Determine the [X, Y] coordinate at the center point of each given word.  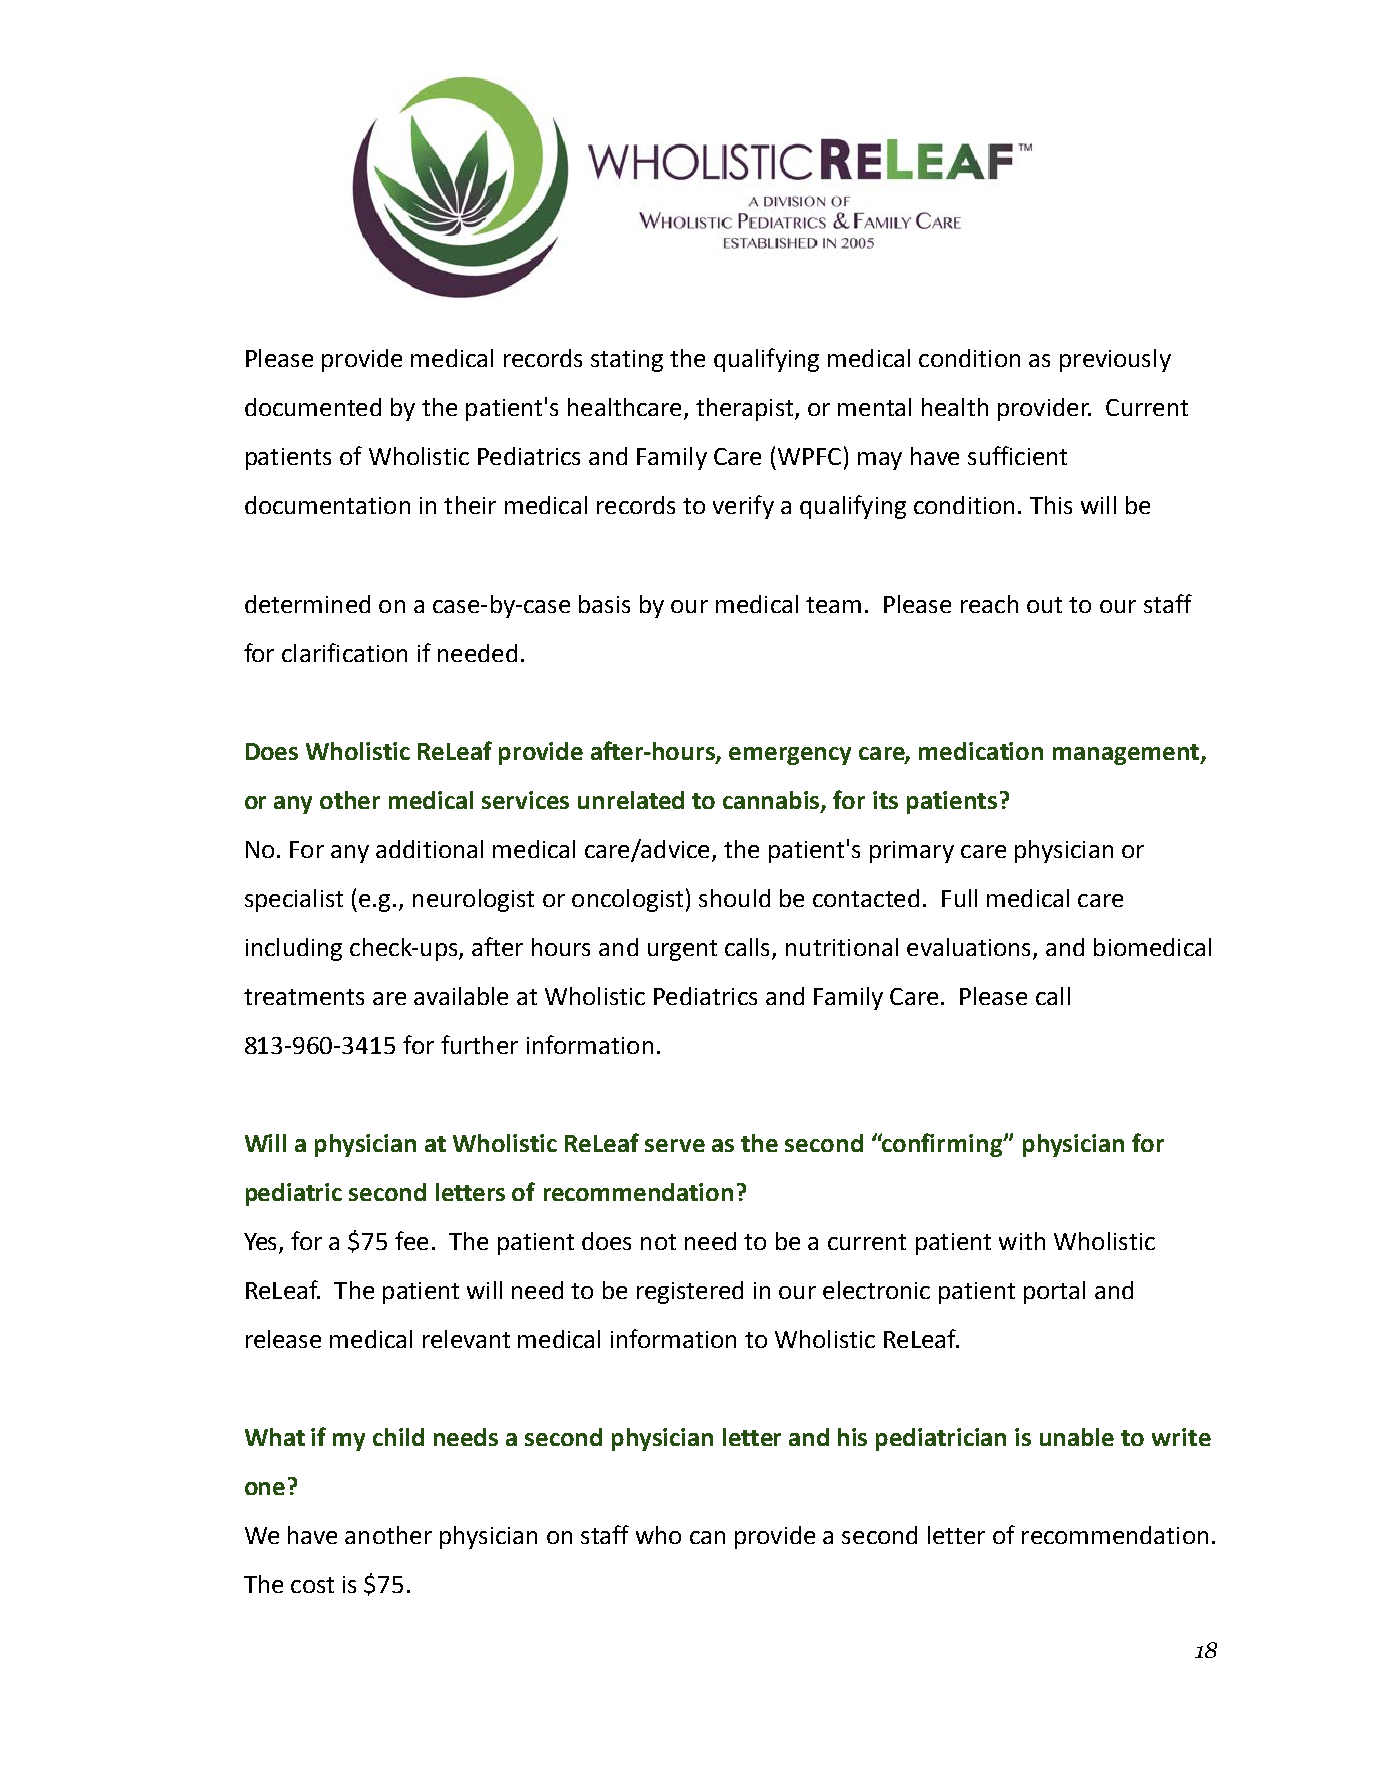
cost [312, 1585]
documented [313, 407]
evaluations [968, 947]
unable [1077, 1437]
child [398, 1437]
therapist [746, 409]
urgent [682, 950]
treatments [304, 997]
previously [1115, 360]
